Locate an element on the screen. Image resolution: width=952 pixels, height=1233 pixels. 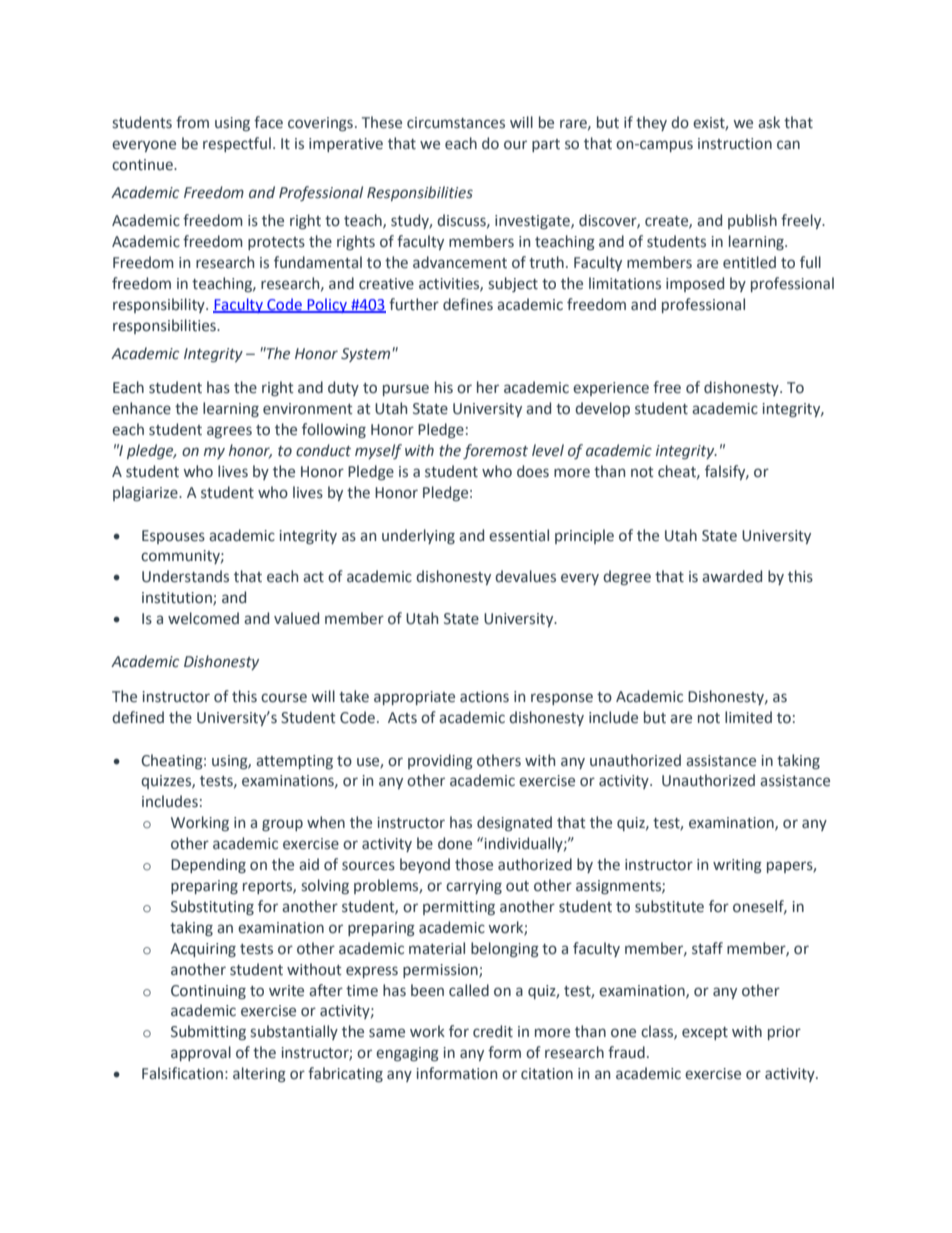
respectful is located at coordinates (237, 144).
